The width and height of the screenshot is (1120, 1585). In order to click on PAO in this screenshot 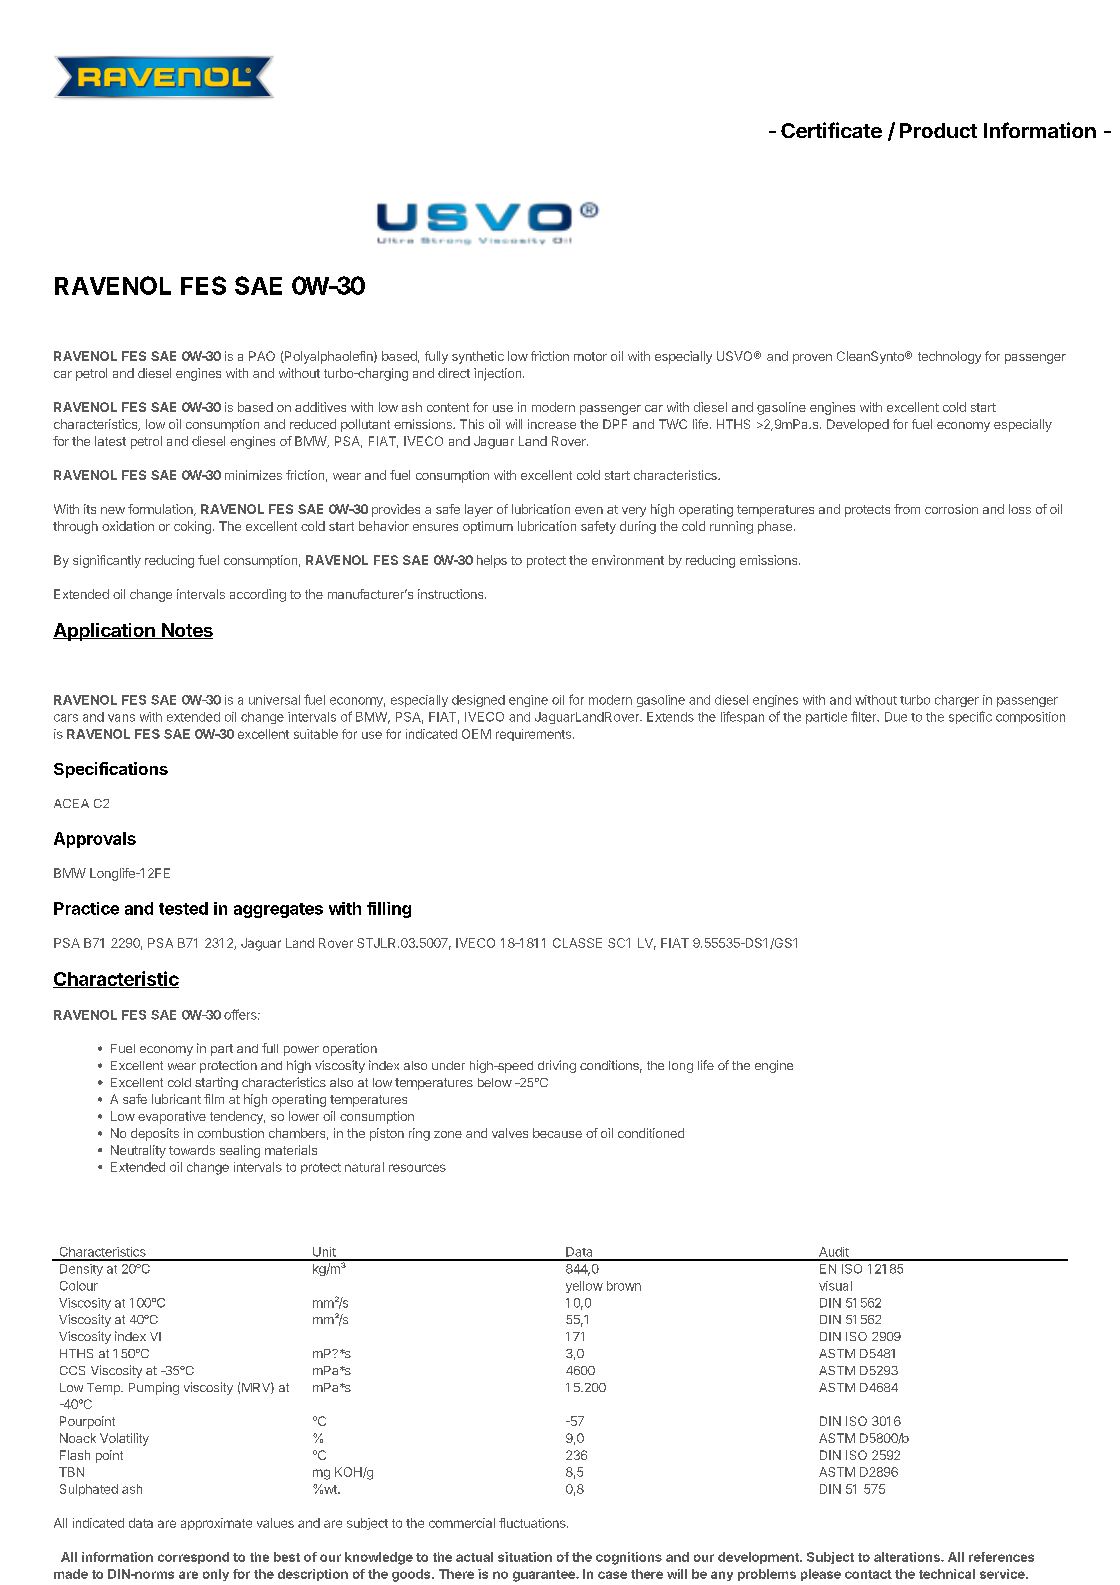, I will do `click(262, 356)`.
